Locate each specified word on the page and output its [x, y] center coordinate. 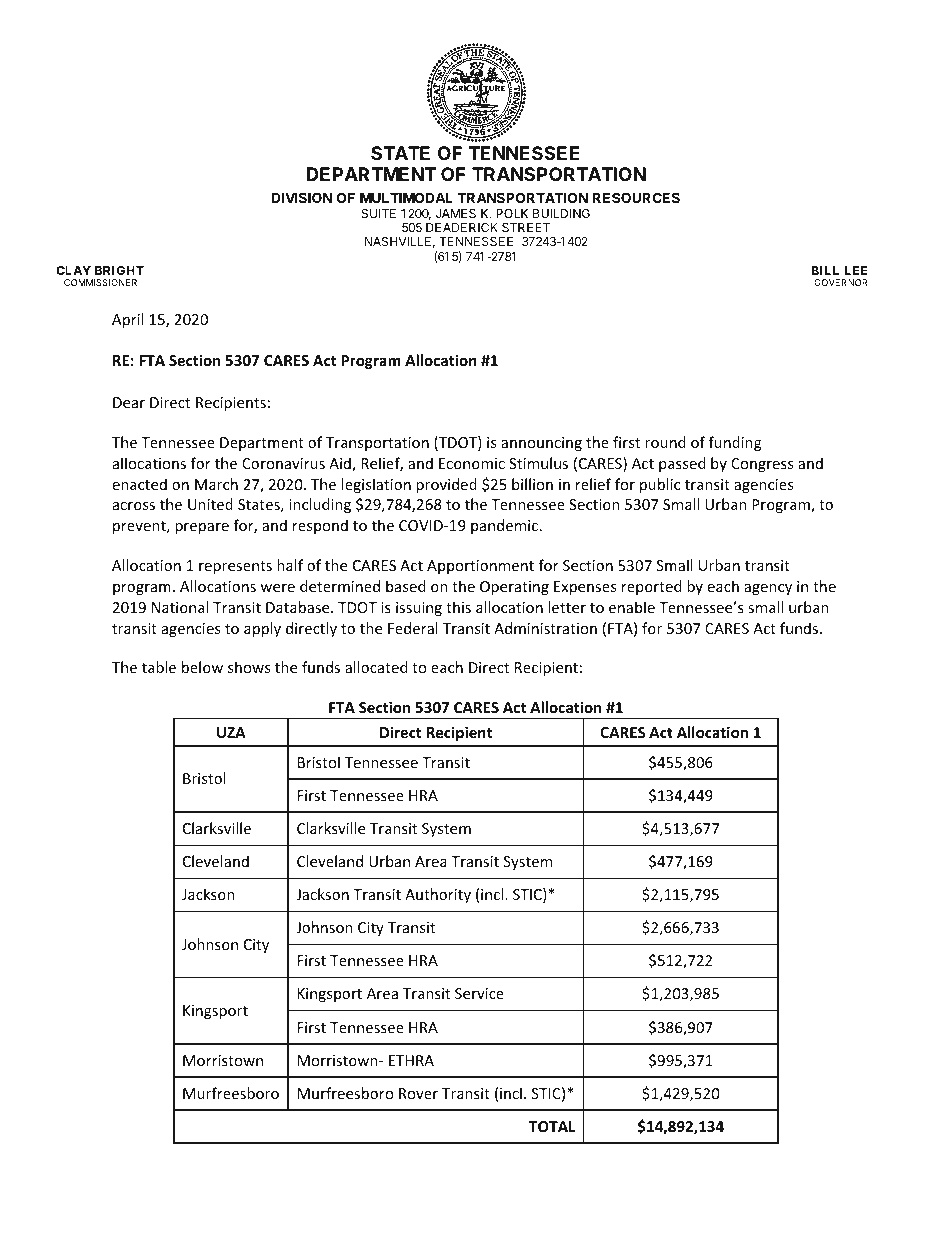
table [159, 667]
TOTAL [552, 1126]
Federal [413, 628]
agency [768, 589]
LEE [856, 270]
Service [479, 993]
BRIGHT [119, 270]
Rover [418, 1093]
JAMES [456, 213]
